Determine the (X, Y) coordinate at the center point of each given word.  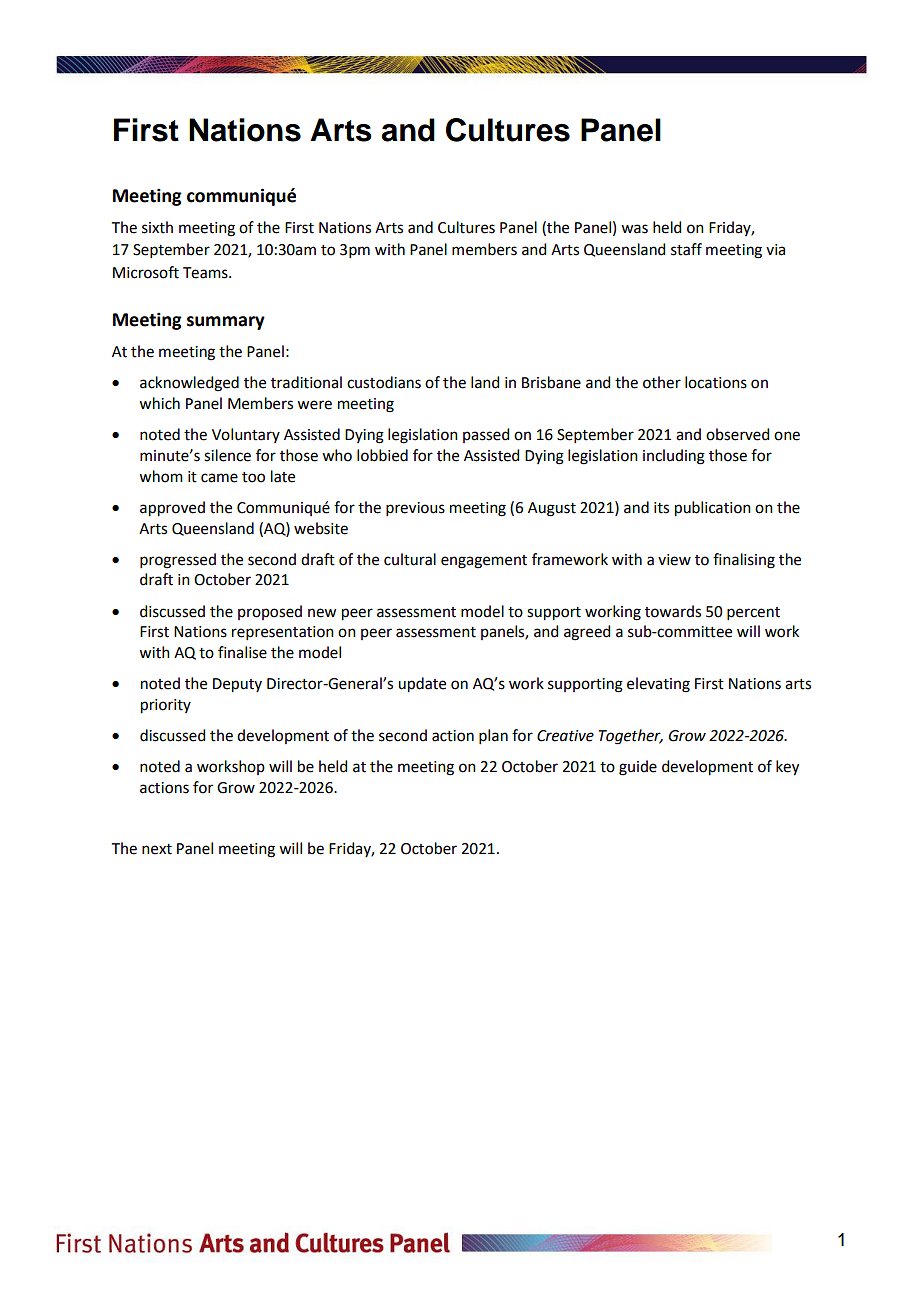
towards (673, 611)
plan (493, 736)
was (634, 229)
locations (716, 382)
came (219, 478)
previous (415, 509)
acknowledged (189, 384)
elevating (658, 685)
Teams (206, 273)
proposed (270, 612)
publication (713, 509)
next (157, 849)
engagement (484, 562)
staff (686, 249)
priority (166, 706)
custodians (384, 382)
